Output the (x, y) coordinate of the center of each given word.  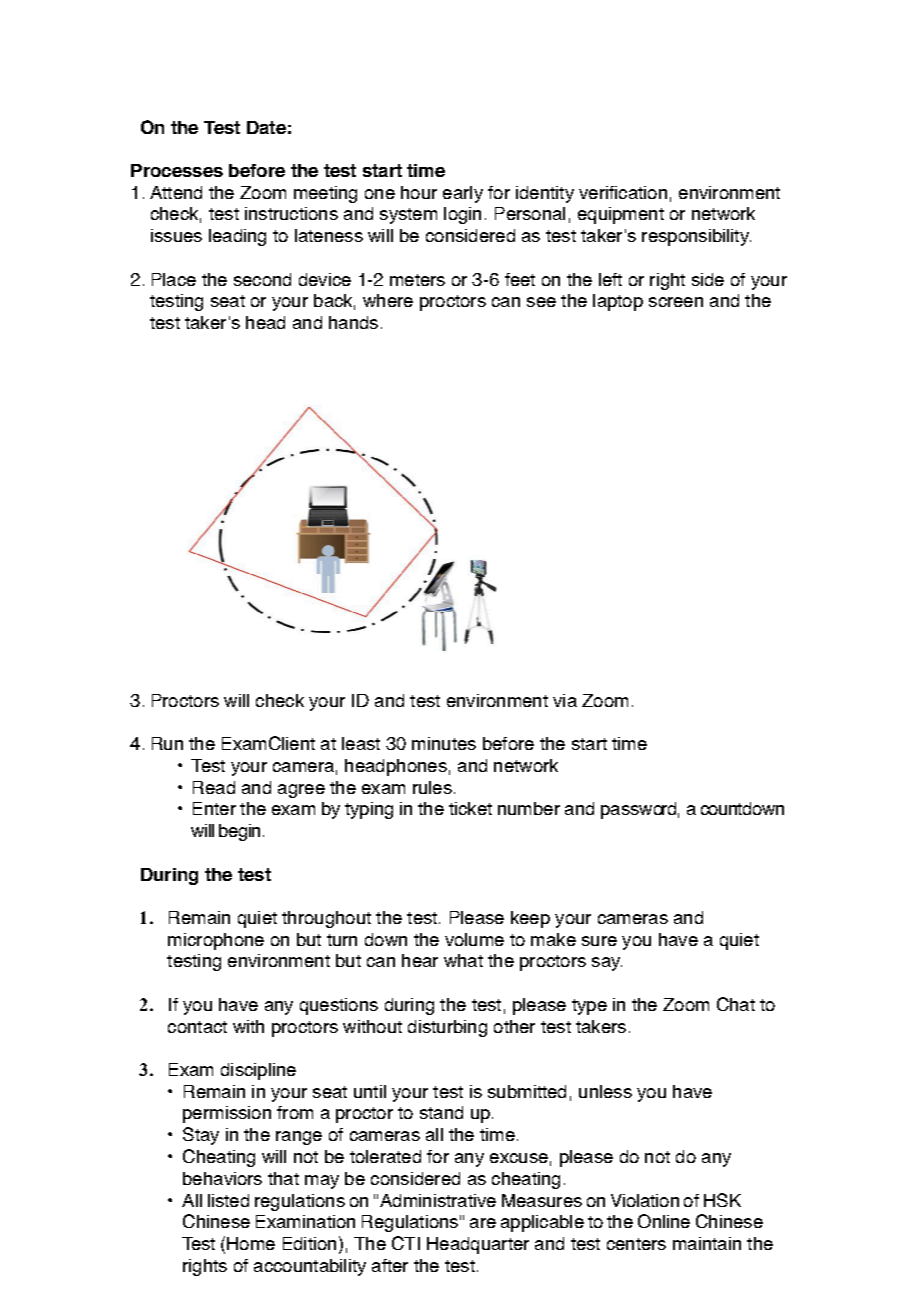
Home (251, 1243)
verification (623, 192)
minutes (444, 743)
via (565, 700)
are (483, 1223)
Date (266, 127)
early (463, 194)
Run (167, 743)
